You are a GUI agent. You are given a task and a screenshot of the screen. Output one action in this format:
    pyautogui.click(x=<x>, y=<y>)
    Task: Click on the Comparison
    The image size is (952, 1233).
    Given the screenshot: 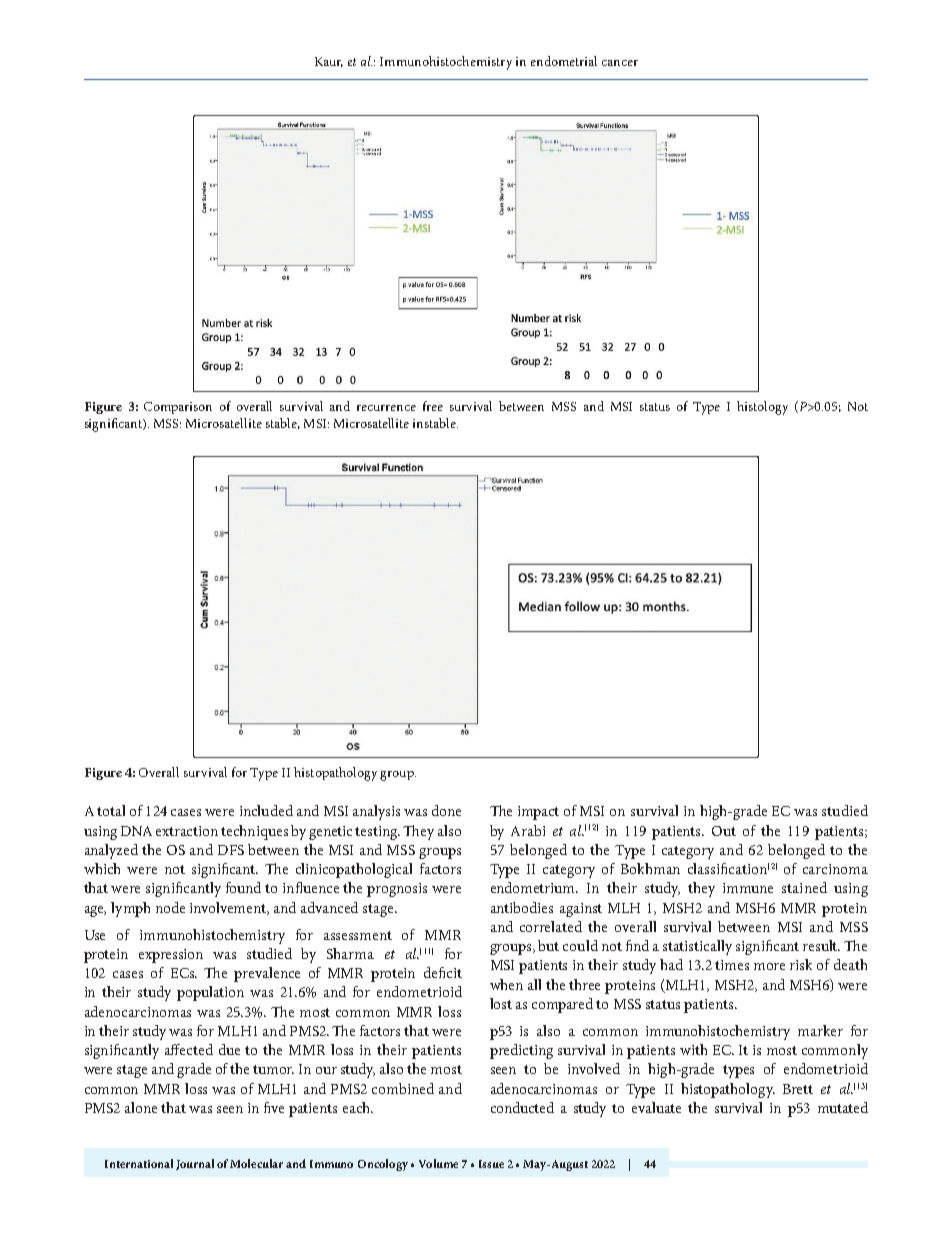 What is the action you would take?
    pyautogui.click(x=178, y=408)
